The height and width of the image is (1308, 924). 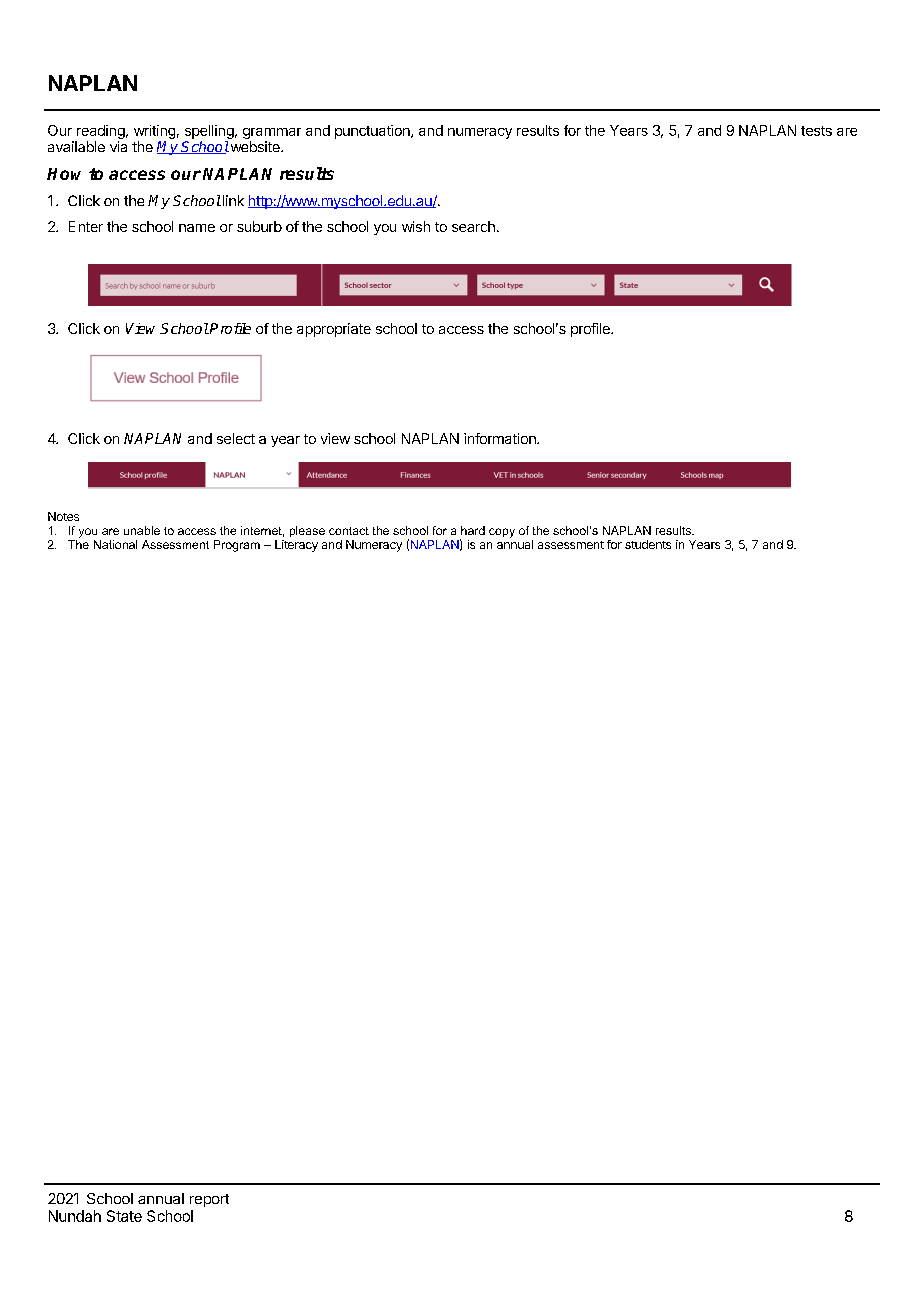 What do you see at coordinates (115, 544) in the image?
I see `National` at bounding box center [115, 544].
